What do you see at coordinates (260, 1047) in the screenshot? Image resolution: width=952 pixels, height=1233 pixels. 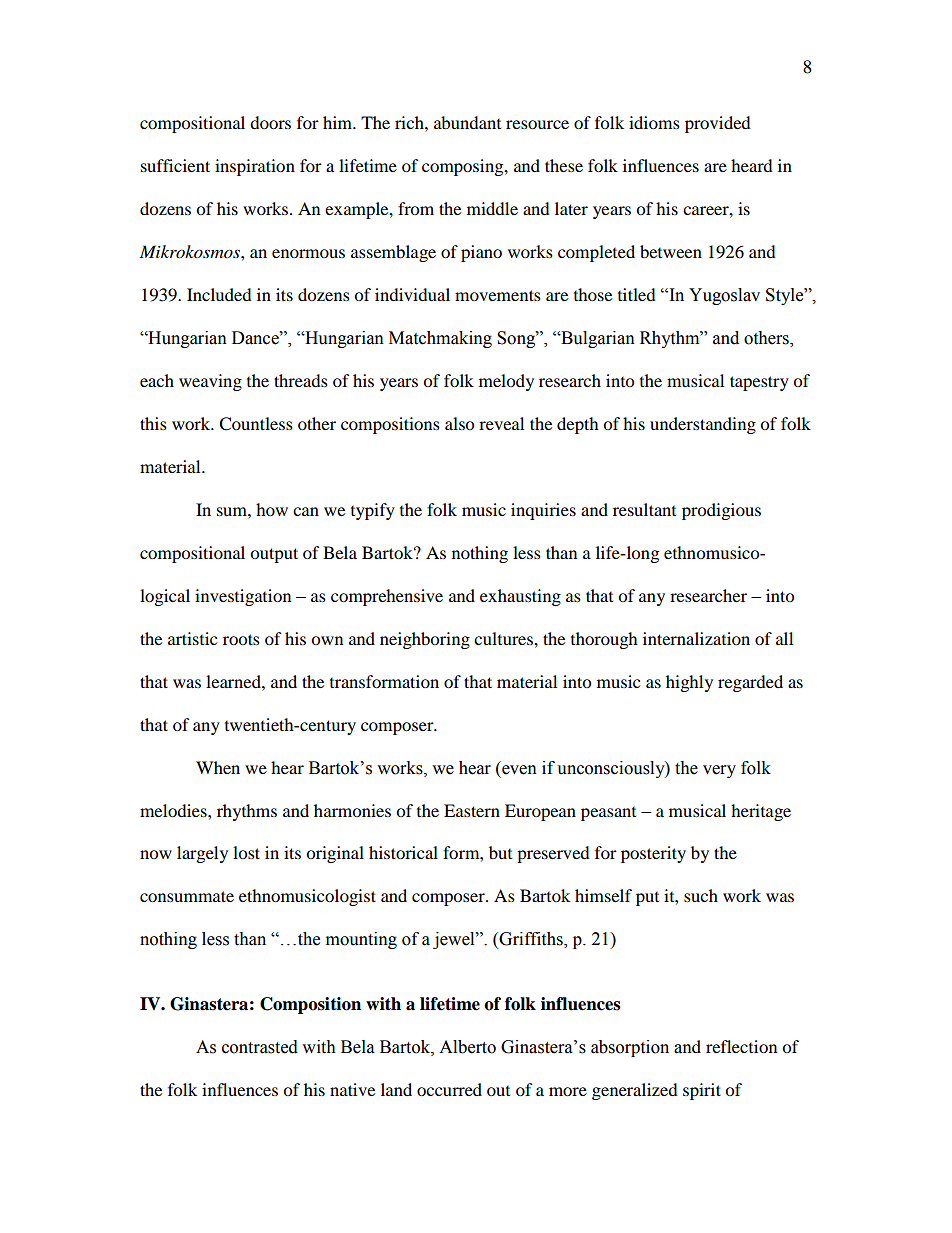 I see `contrasted` at bounding box center [260, 1047].
